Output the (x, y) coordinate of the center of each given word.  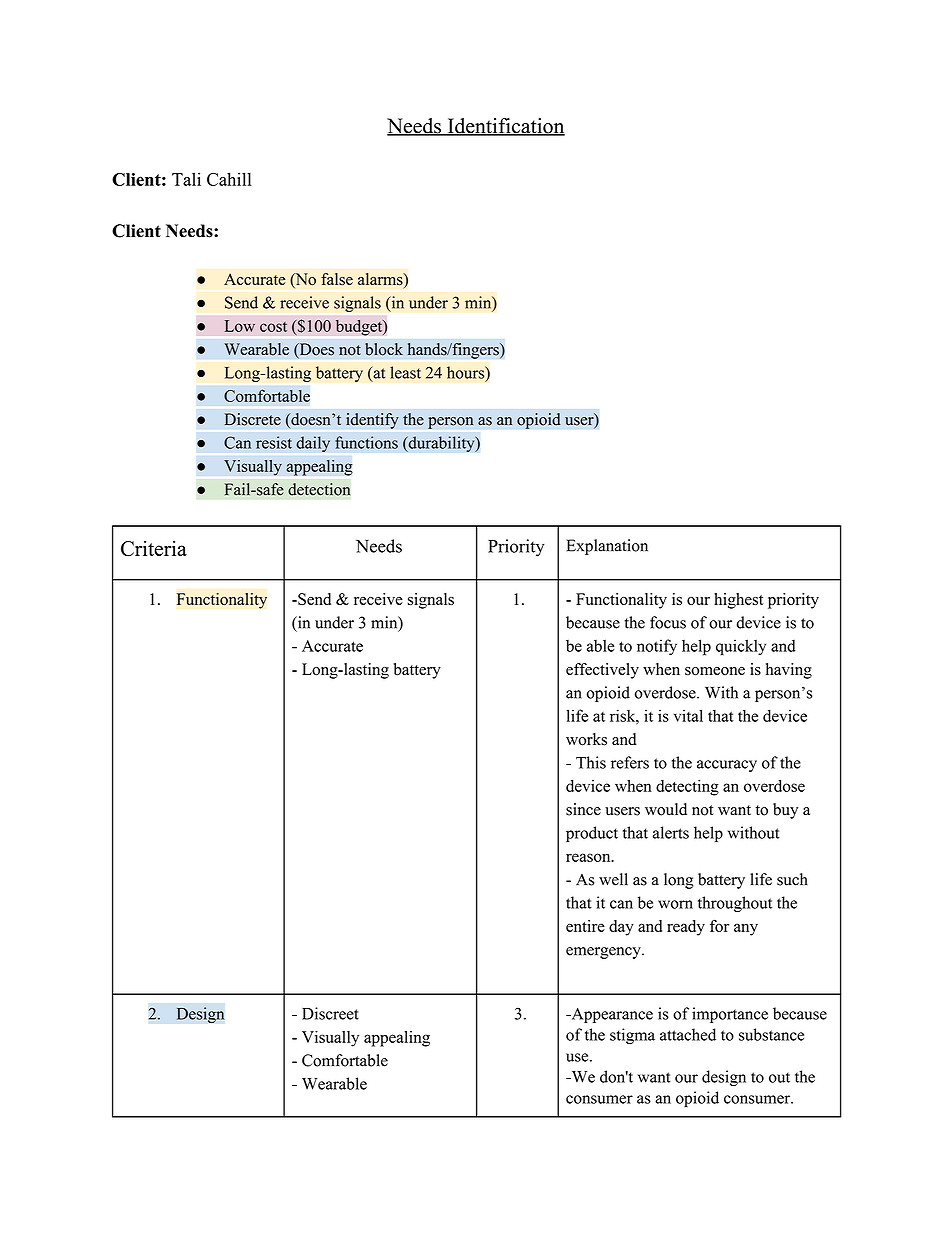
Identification (505, 127)
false (337, 279)
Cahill (229, 179)
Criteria (154, 548)
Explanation (607, 547)
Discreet (330, 1013)
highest (738, 601)
